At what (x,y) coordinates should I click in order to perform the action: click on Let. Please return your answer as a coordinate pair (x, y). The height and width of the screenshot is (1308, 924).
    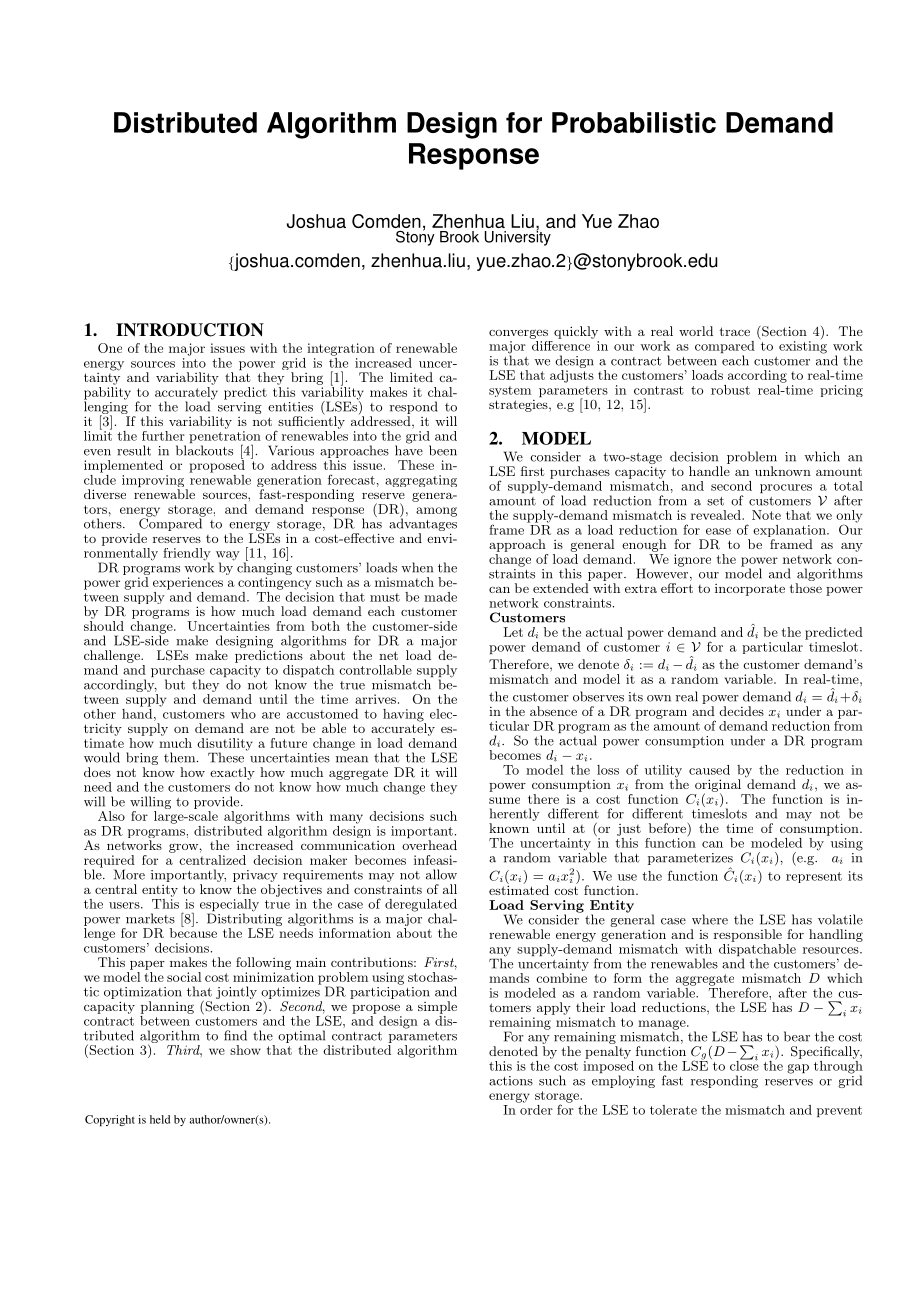
    Looking at the image, I should click on (513, 632).
